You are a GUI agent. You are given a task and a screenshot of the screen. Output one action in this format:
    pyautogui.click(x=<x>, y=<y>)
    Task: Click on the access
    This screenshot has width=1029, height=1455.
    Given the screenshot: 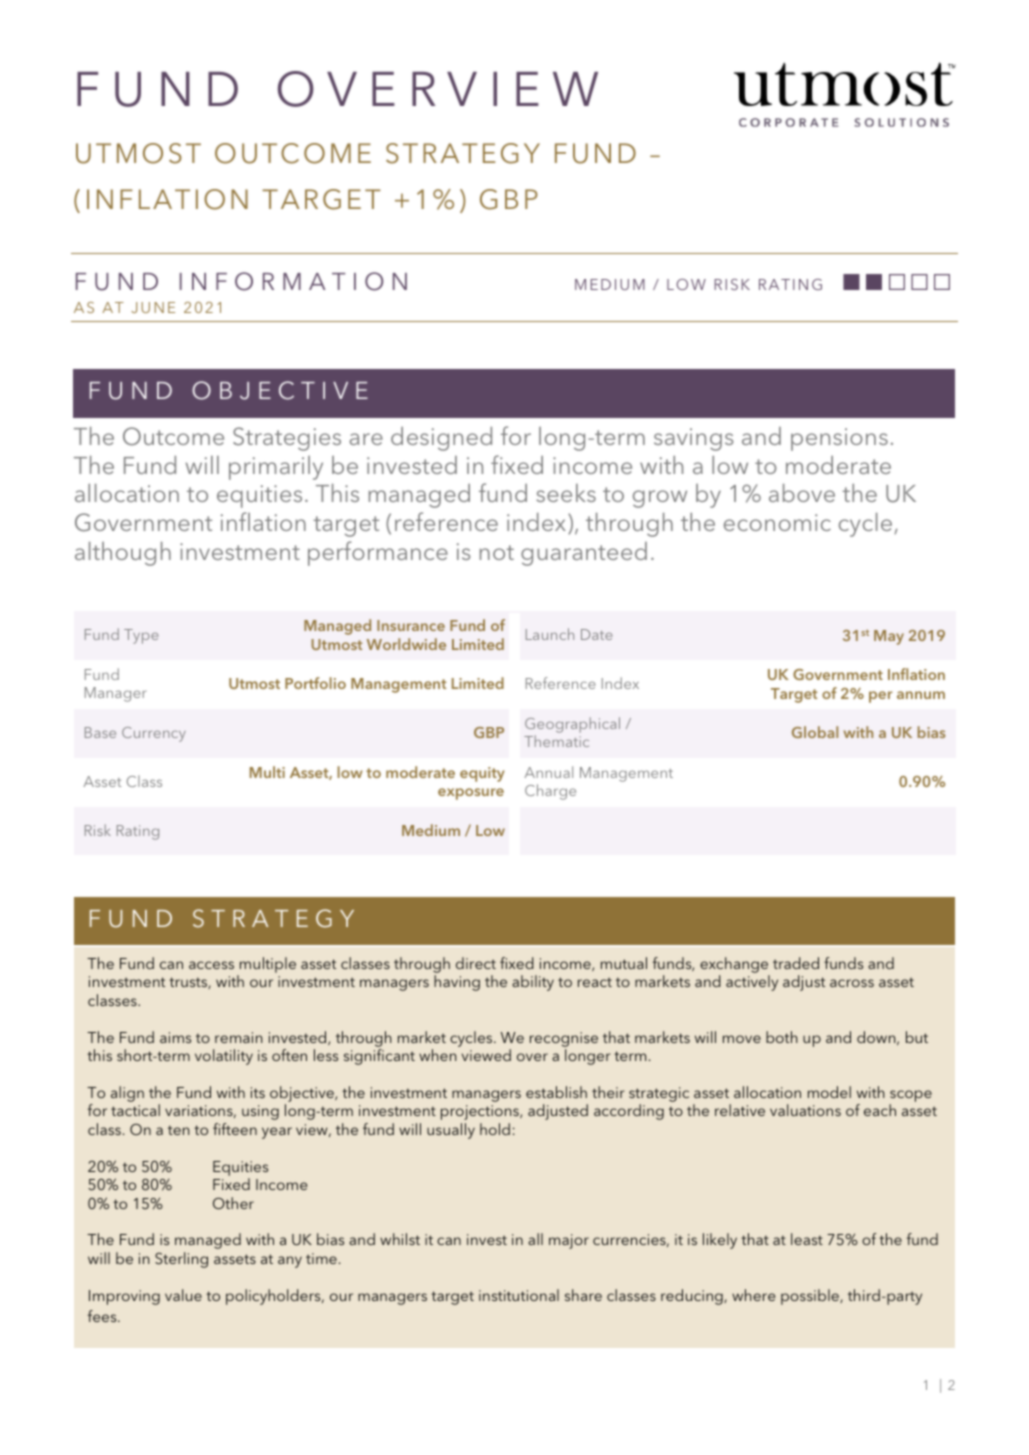 What is the action you would take?
    pyautogui.click(x=211, y=965)
